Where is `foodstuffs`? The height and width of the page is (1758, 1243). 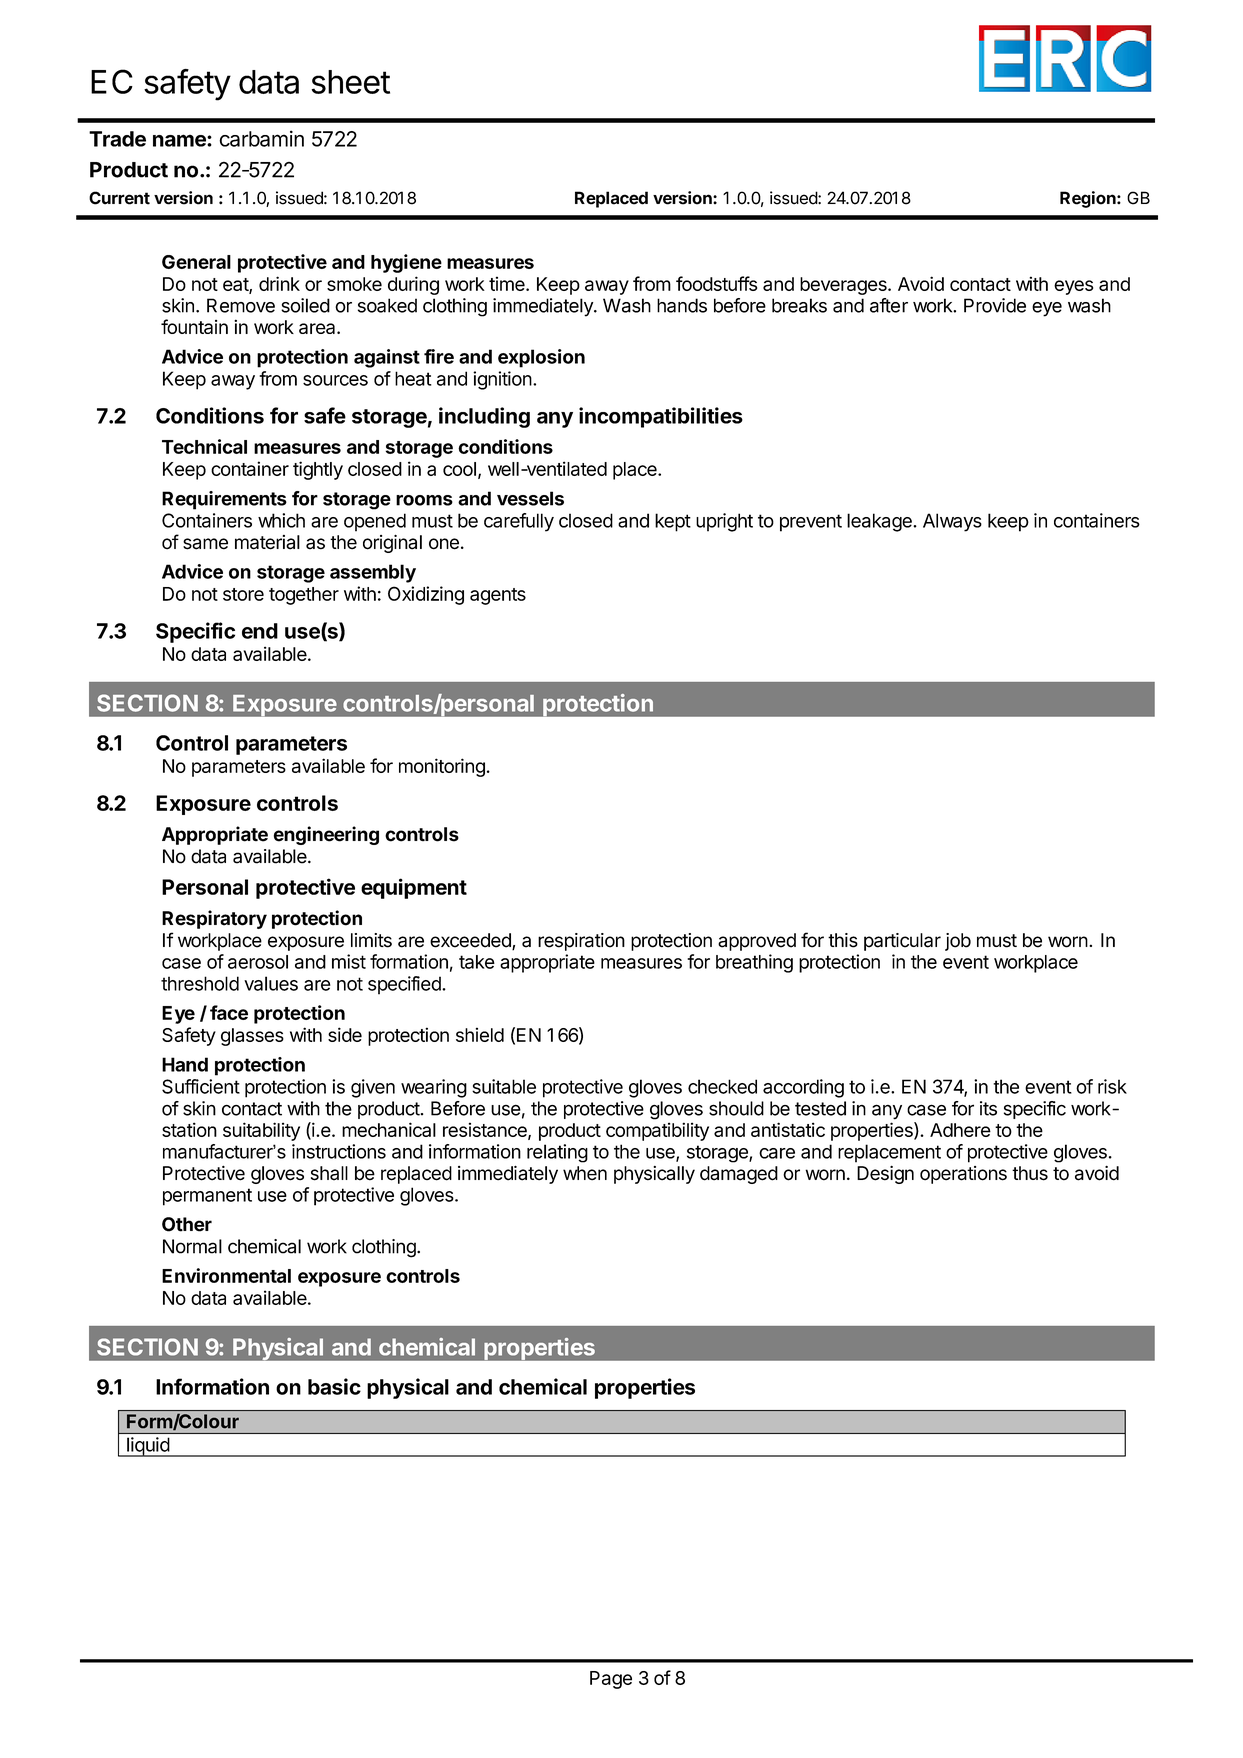 foodstuffs is located at coordinates (716, 283).
